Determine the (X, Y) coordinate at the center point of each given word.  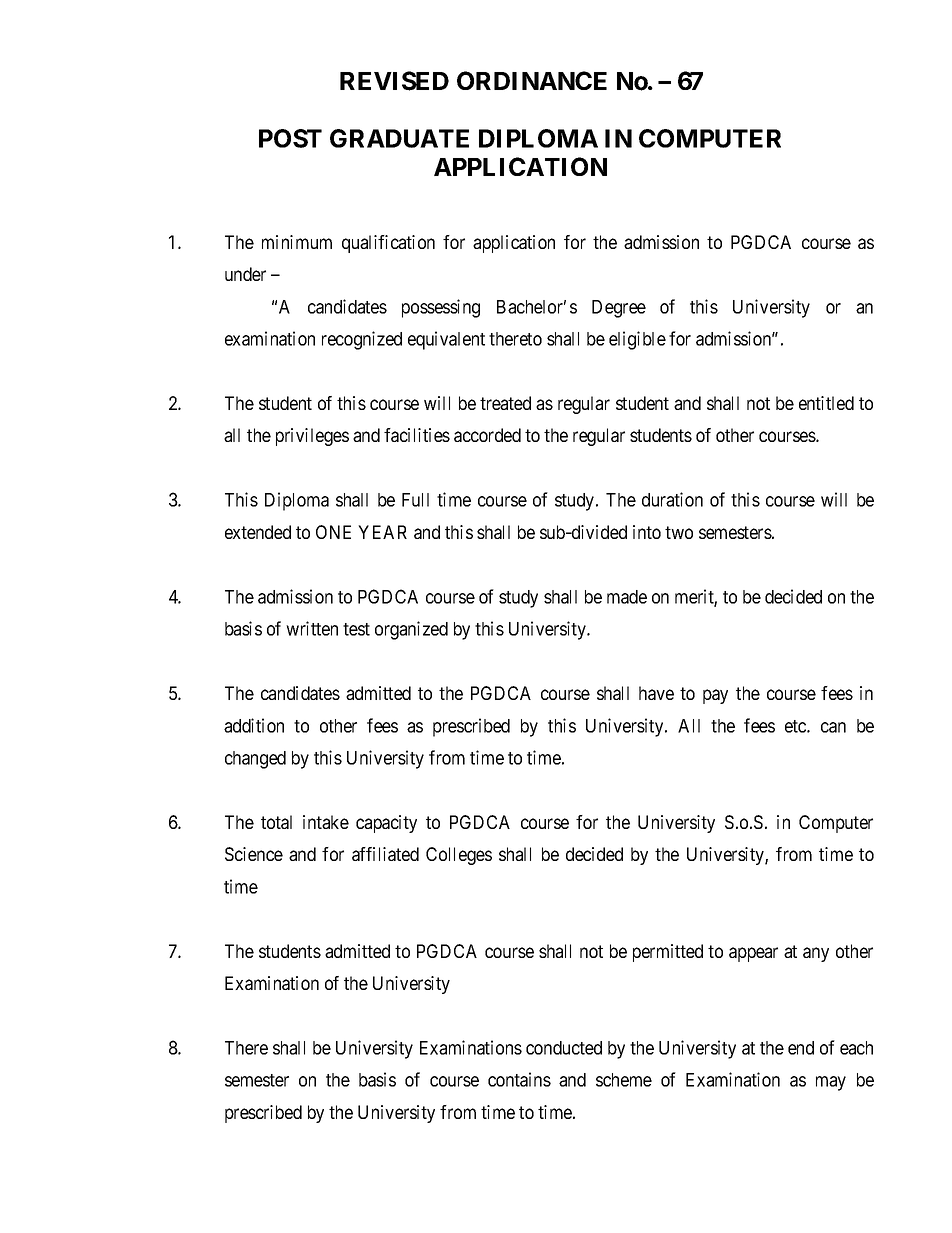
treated (505, 403)
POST (290, 138)
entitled (826, 403)
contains (519, 1079)
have (656, 693)
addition (254, 725)
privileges (312, 437)
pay (715, 696)
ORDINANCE (532, 80)
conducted (564, 1048)
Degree (619, 309)
